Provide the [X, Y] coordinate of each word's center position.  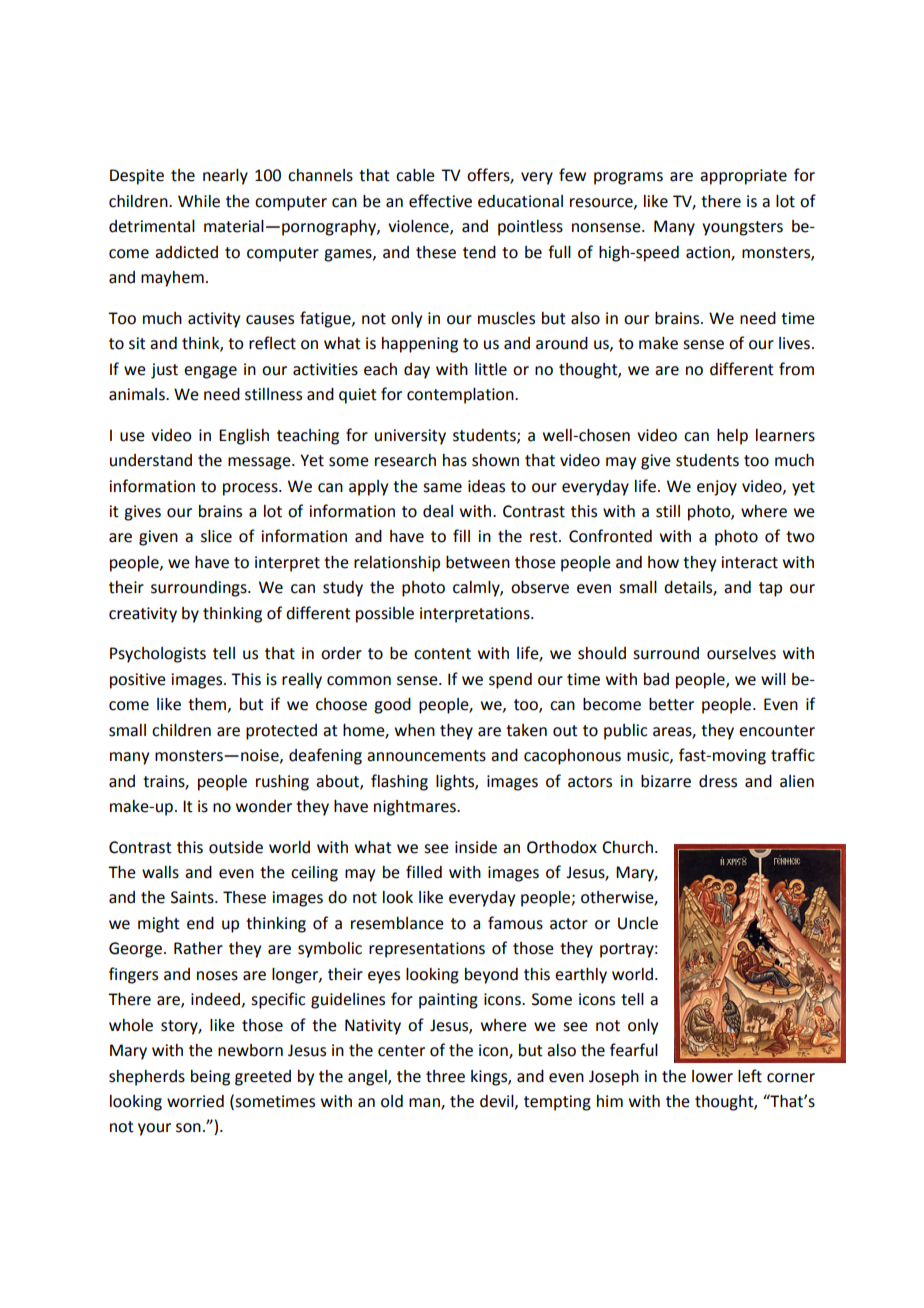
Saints [193, 897]
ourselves [741, 653]
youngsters [742, 228]
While [199, 201]
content [442, 654]
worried [195, 1101]
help [732, 437]
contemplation [461, 396]
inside [476, 847]
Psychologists [158, 655]
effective [440, 201]
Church [627, 847]
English [244, 437]
